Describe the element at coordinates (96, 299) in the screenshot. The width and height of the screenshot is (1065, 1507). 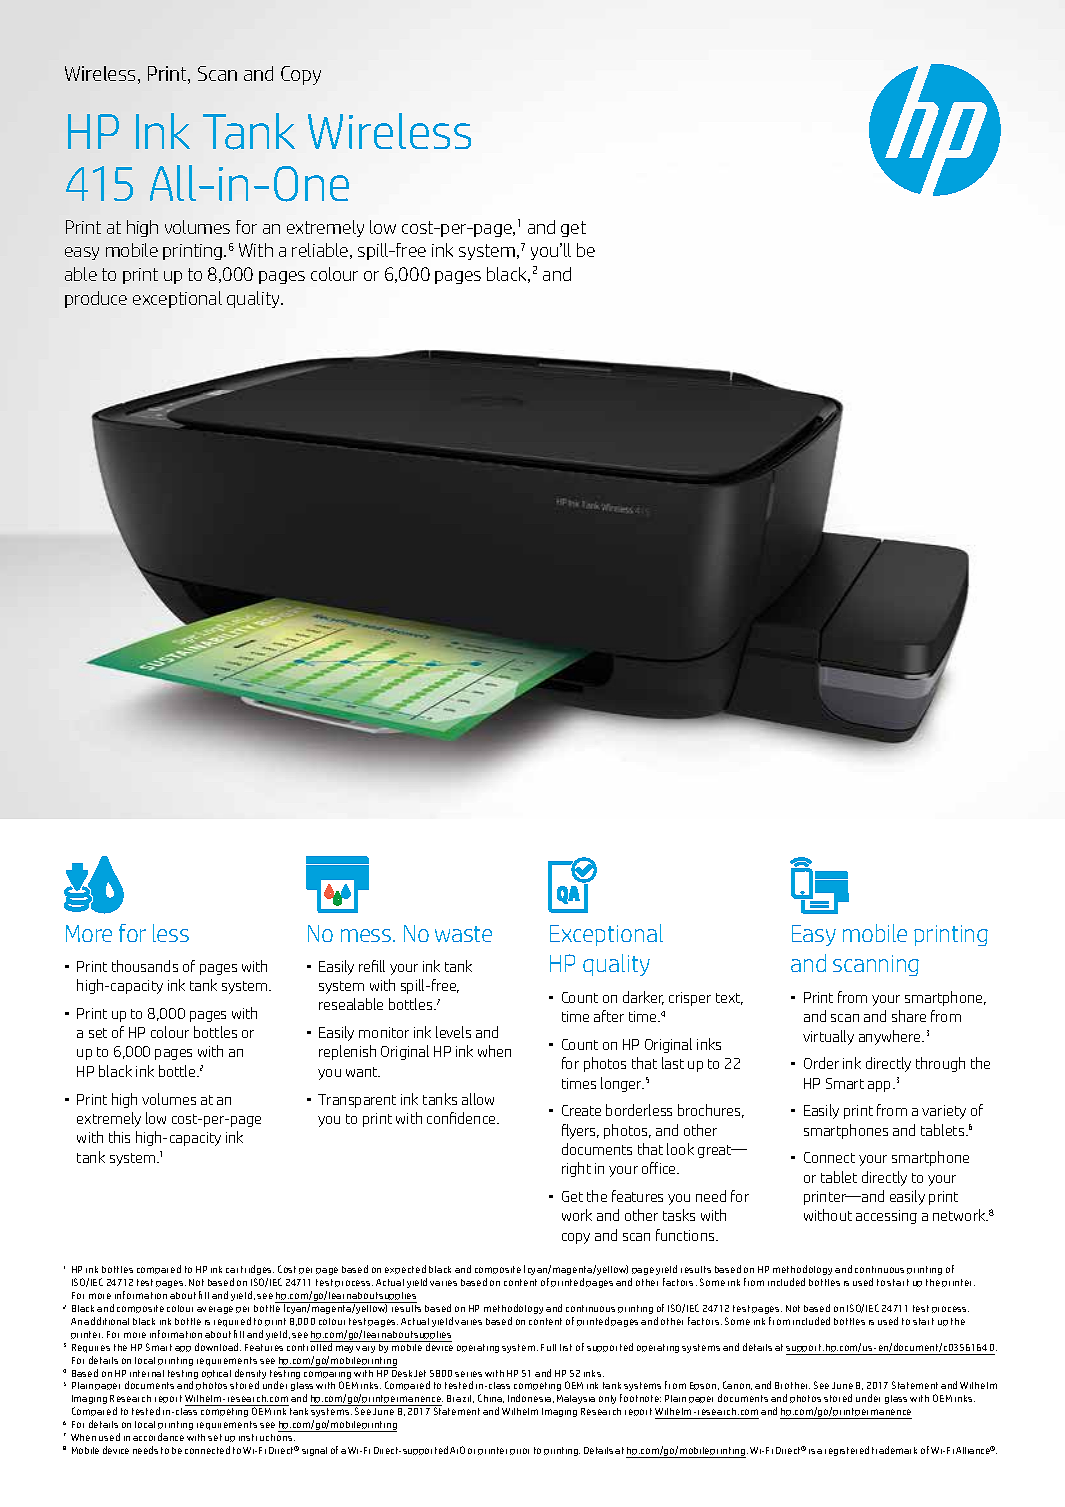
I see `produce` at that location.
